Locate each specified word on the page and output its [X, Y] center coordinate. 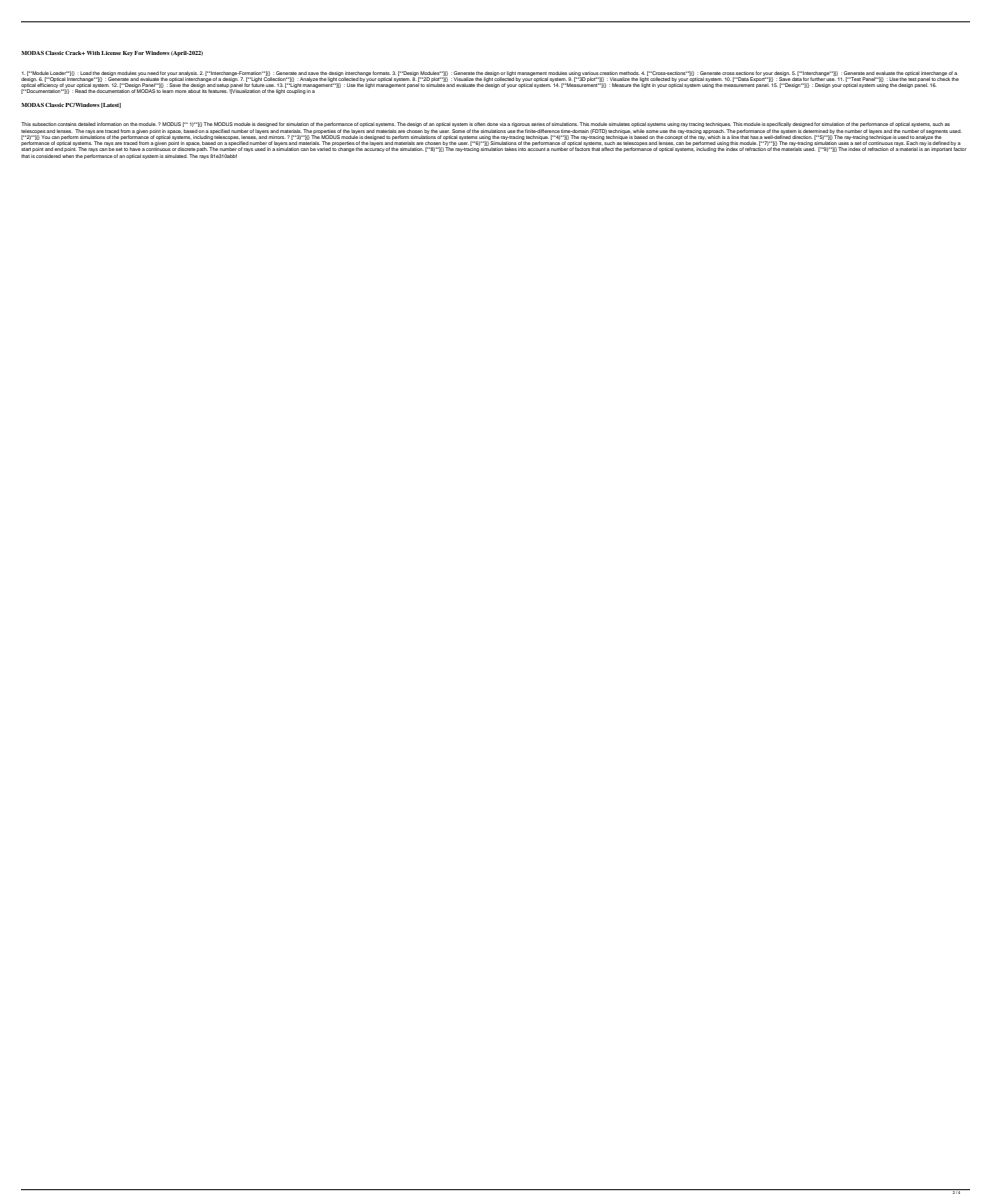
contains [67, 124]
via [503, 124]
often [480, 124]
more [181, 91]
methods [629, 73]
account [536, 149]
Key [128, 53]
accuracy [375, 150]
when [68, 156]
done [492, 124]
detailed [87, 124]
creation [608, 73]
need [153, 73]
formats [381, 73]
